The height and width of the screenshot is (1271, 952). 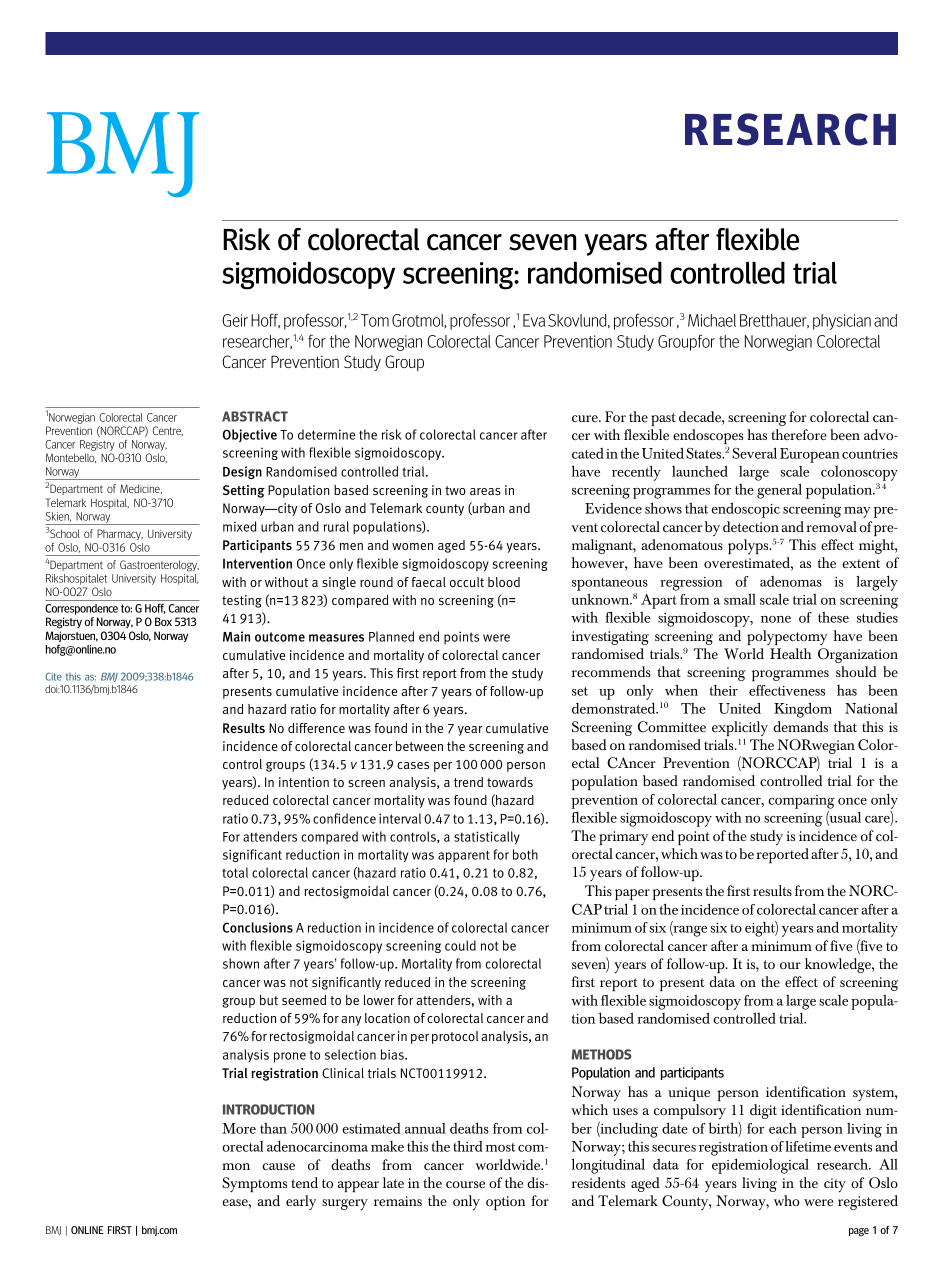 I want to click on Geir, so click(x=235, y=320).
